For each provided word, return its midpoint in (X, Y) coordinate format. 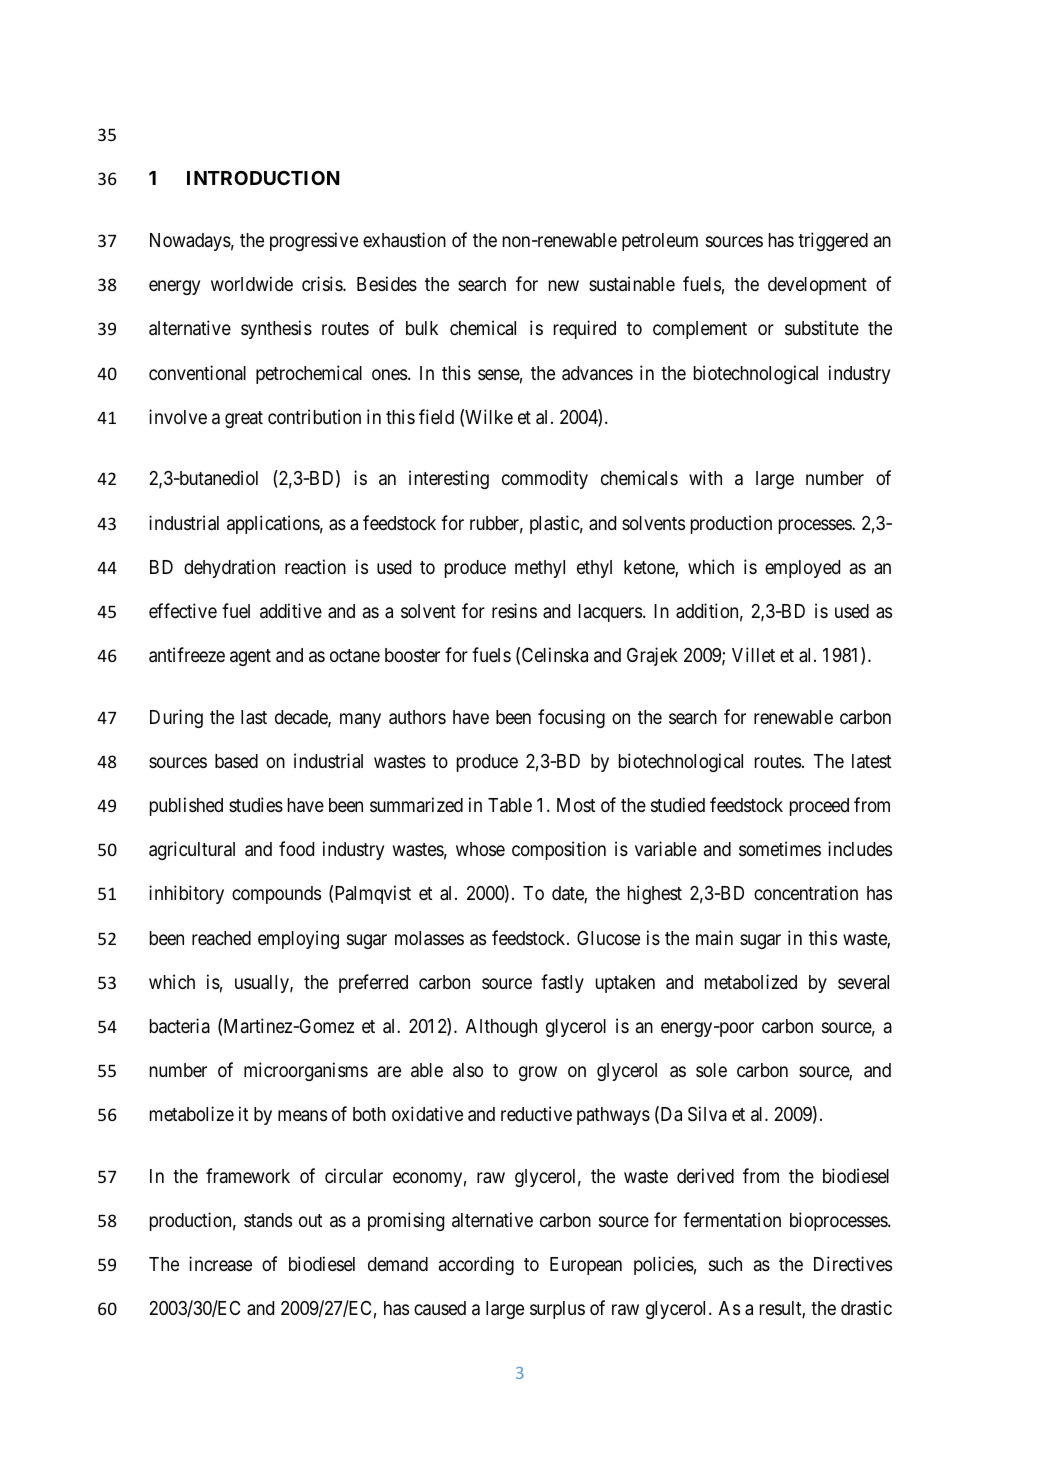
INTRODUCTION (263, 178)
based (236, 761)
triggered (833, 241)
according (476, 1265)
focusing (571, 718)
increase (220, 1263)
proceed (819, 807)
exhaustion (404, 240)
